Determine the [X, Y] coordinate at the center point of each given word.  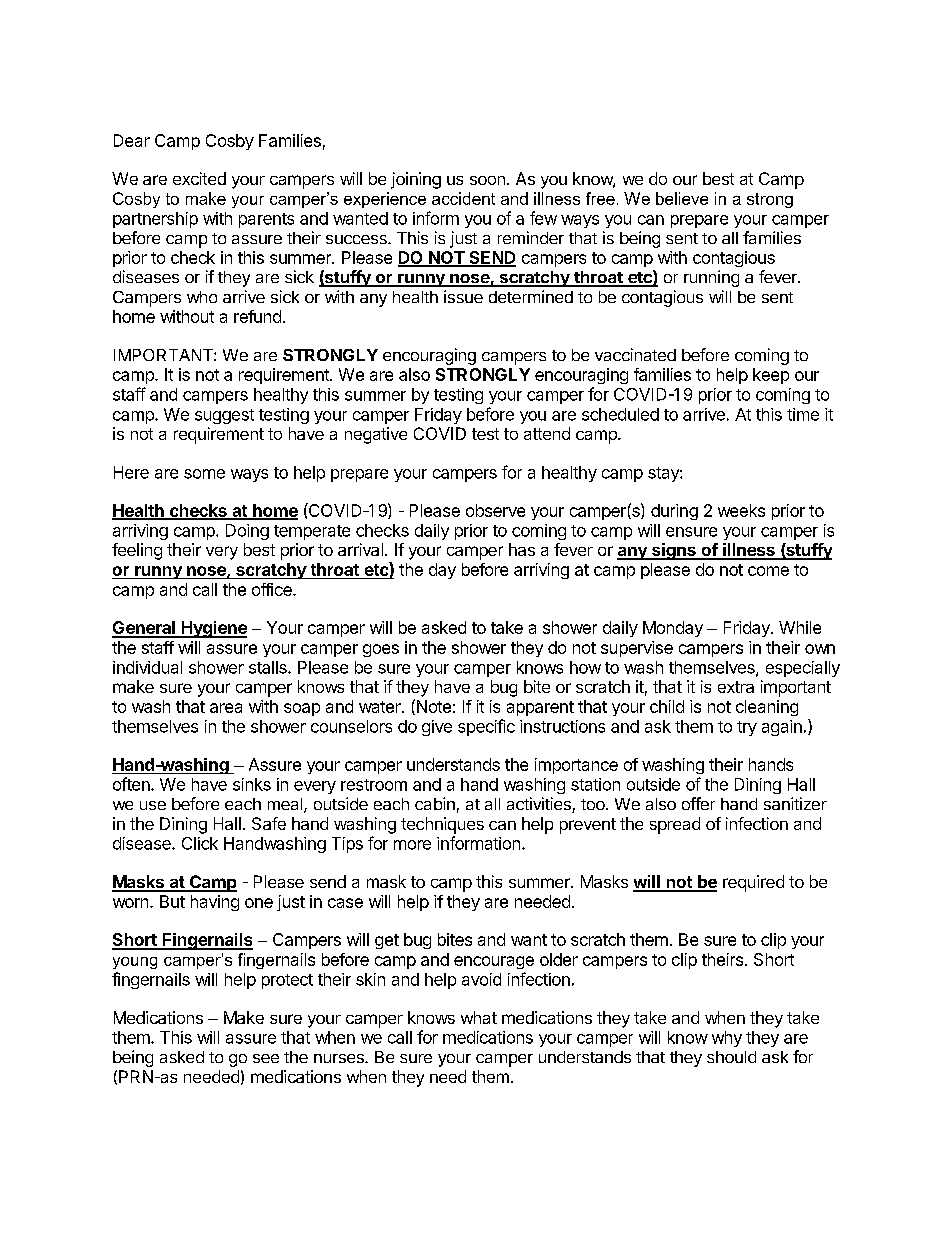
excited [199, 178]
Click [200, 843]
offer [698, 803]
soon [487, 180]
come [768, 571]
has [522, 549]
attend [547, 433]
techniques [442, 825]
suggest [224, 416]
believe [682, 198]
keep [771, 376]
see [266, 1058]
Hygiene [213, 629]
